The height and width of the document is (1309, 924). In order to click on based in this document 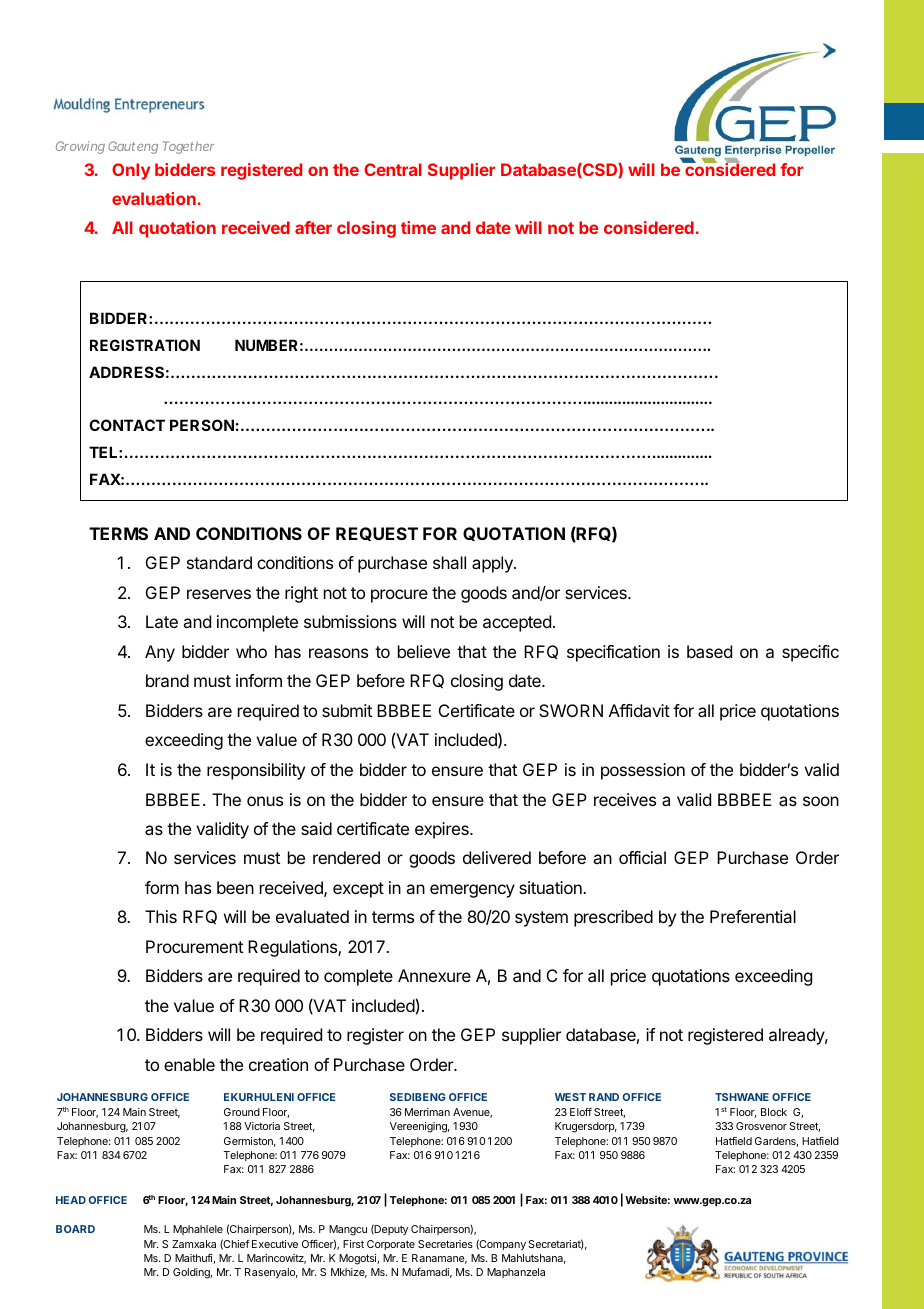, I will do `click(709, 651)`.
